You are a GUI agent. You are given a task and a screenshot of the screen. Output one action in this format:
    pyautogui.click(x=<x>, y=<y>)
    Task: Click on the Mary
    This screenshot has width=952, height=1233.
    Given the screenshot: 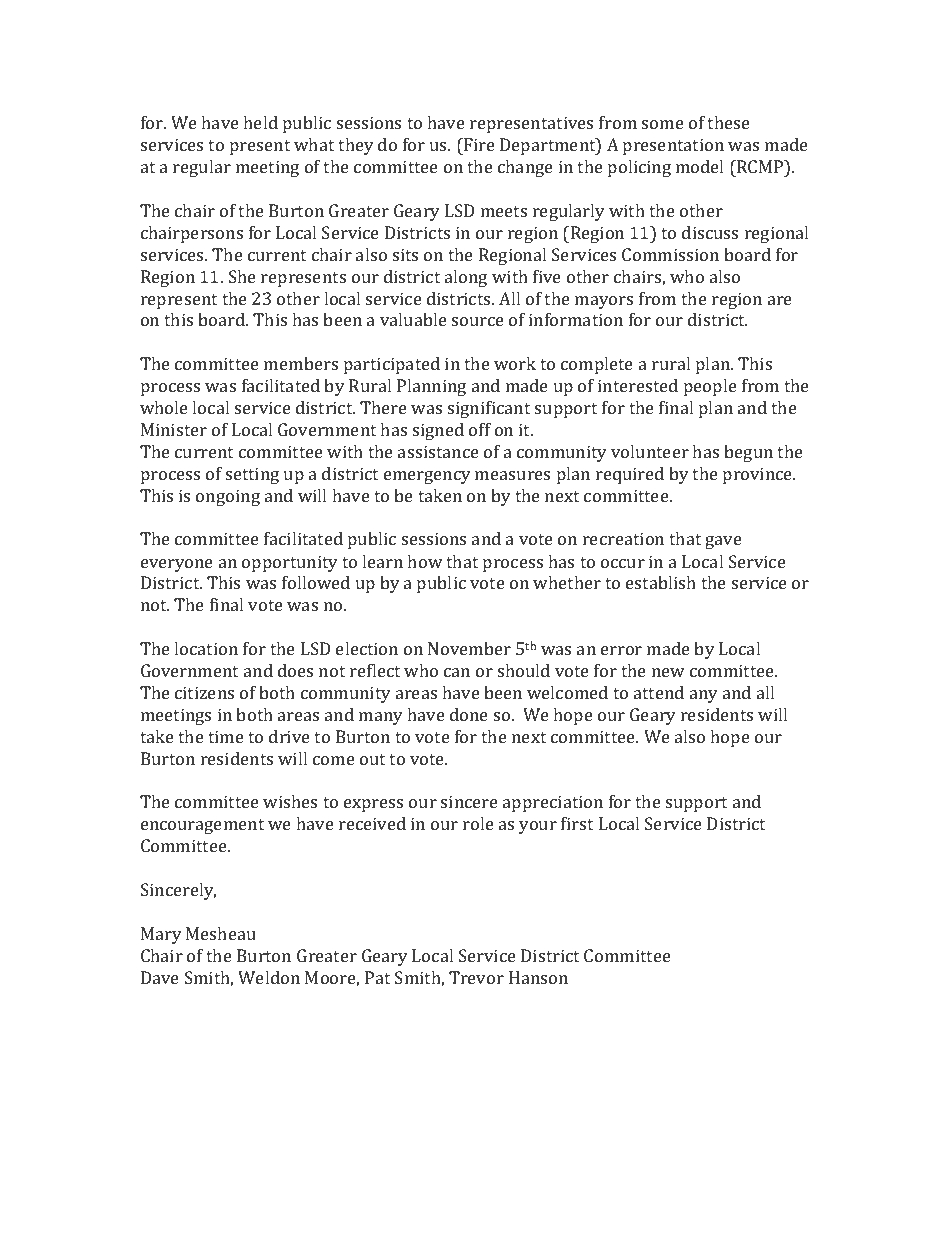 What is the action you would take?
    pyautogui.click(x=161, y=935)
